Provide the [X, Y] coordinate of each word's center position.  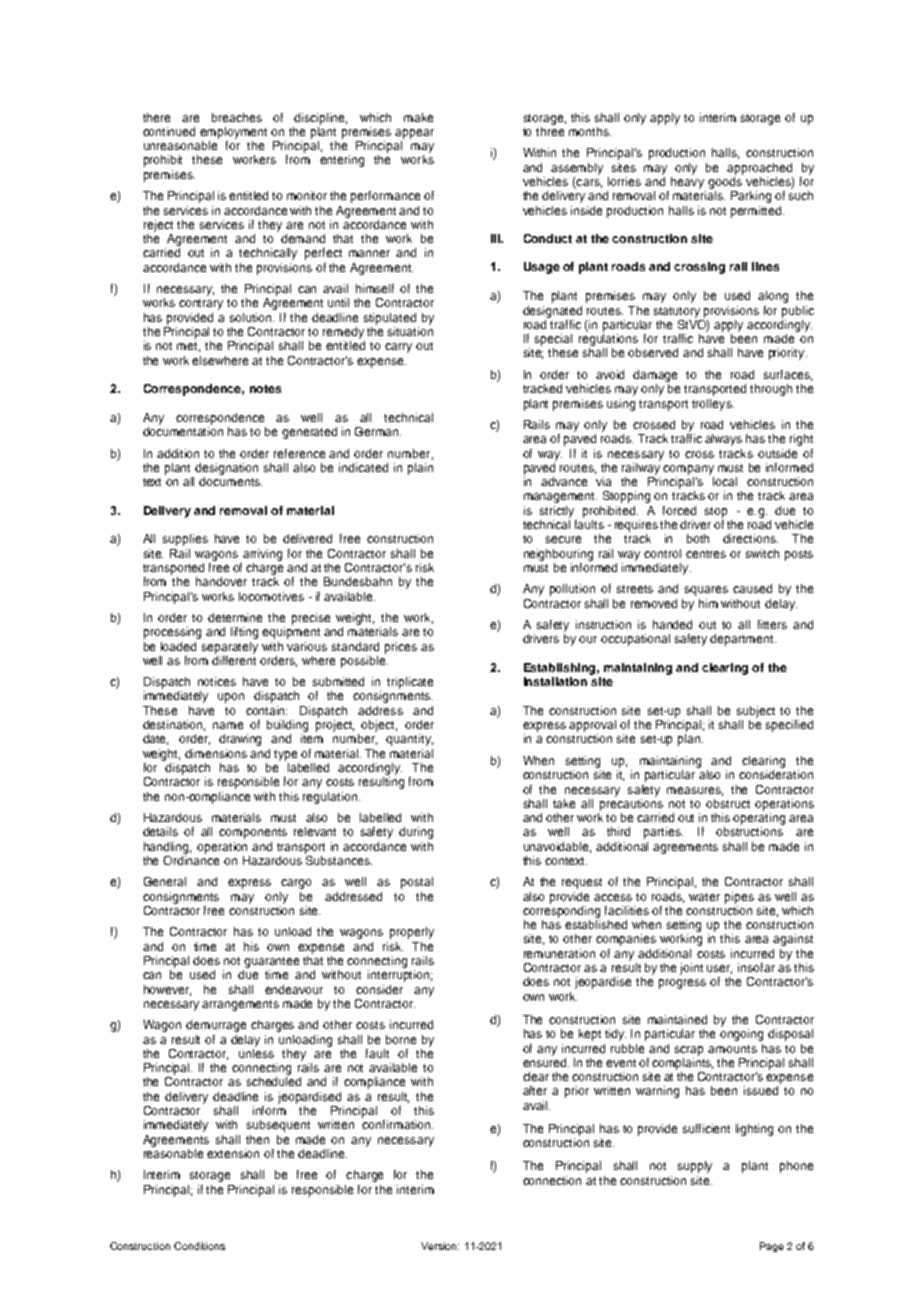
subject [756, 712]
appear [414, 134]
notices [217, 681]
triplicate [410, 683]
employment [233, 133]
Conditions [199, 1246]
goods [725, 181]
